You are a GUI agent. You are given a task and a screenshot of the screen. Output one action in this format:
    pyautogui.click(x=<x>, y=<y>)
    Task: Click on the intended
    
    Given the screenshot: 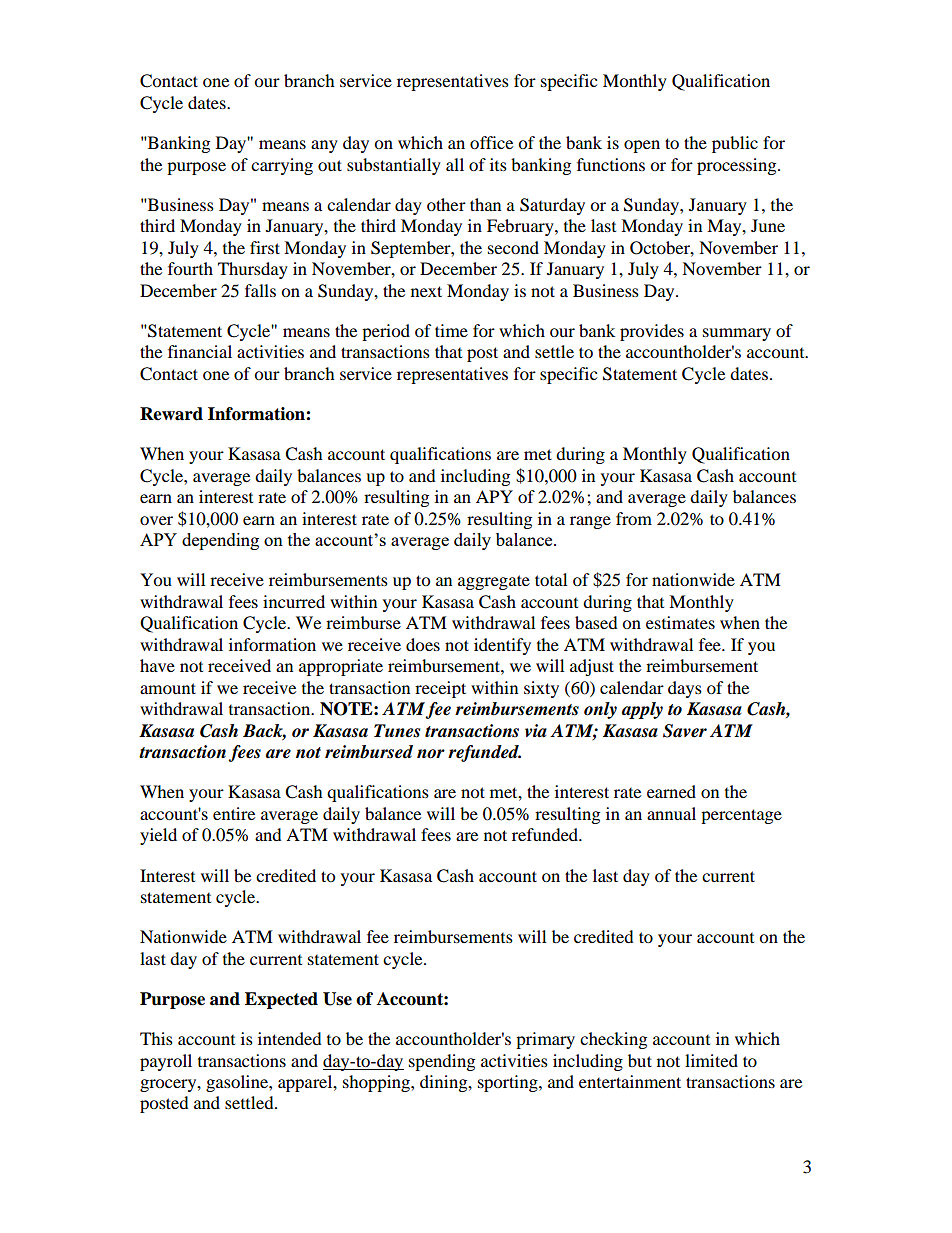 What is the action you would take?
    pyautogui.click(x=290, y=1038)
